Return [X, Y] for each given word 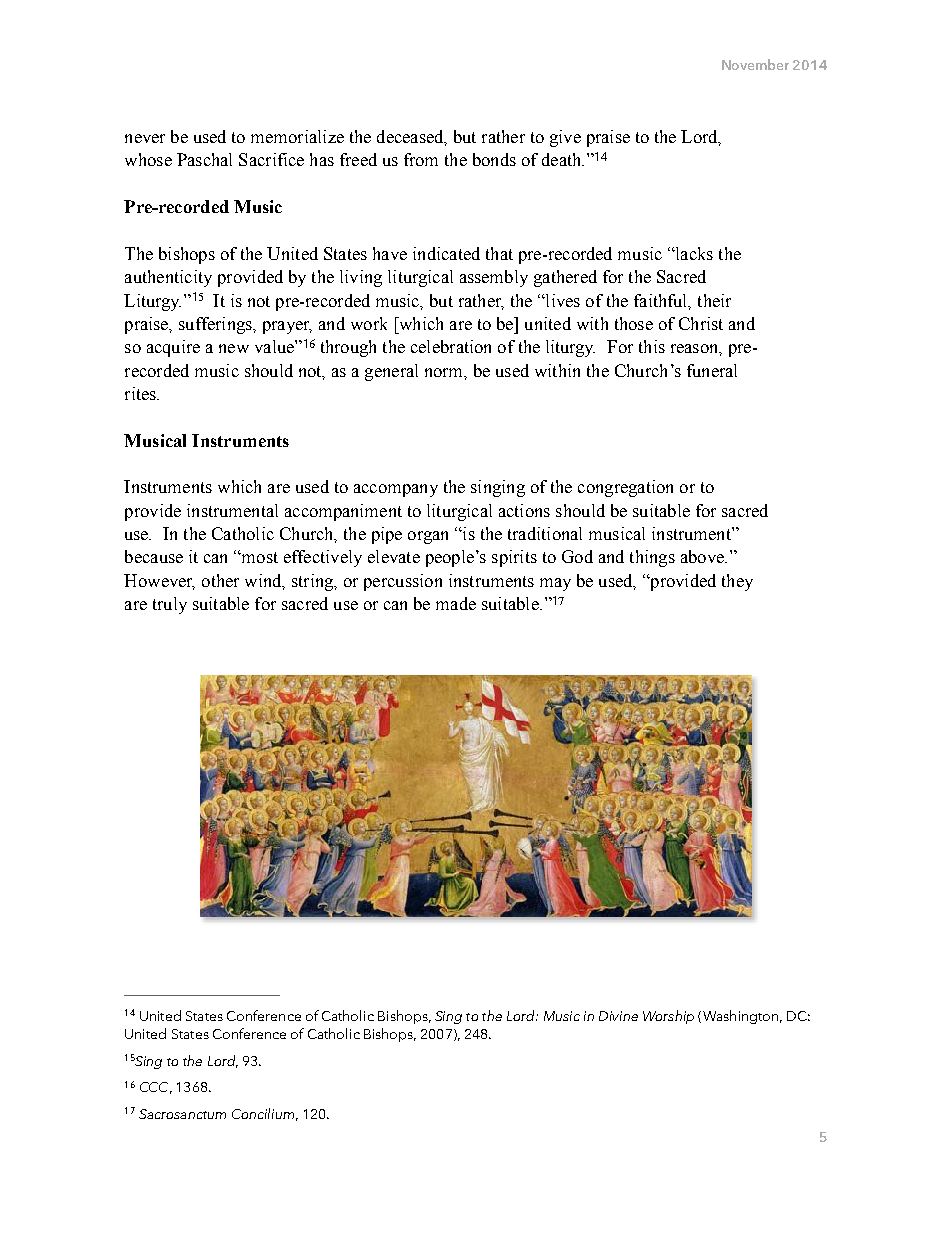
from [421, 159]
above [703, 556]
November [755, 64]
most [259, 557]
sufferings [216, 325]
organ [428, 537]
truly [170, 605]
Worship [668, 1017]
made [456, 603]
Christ [701, 323]
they [737, 582]
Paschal [204, 159]
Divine [618, 1016]
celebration [451, 346]
